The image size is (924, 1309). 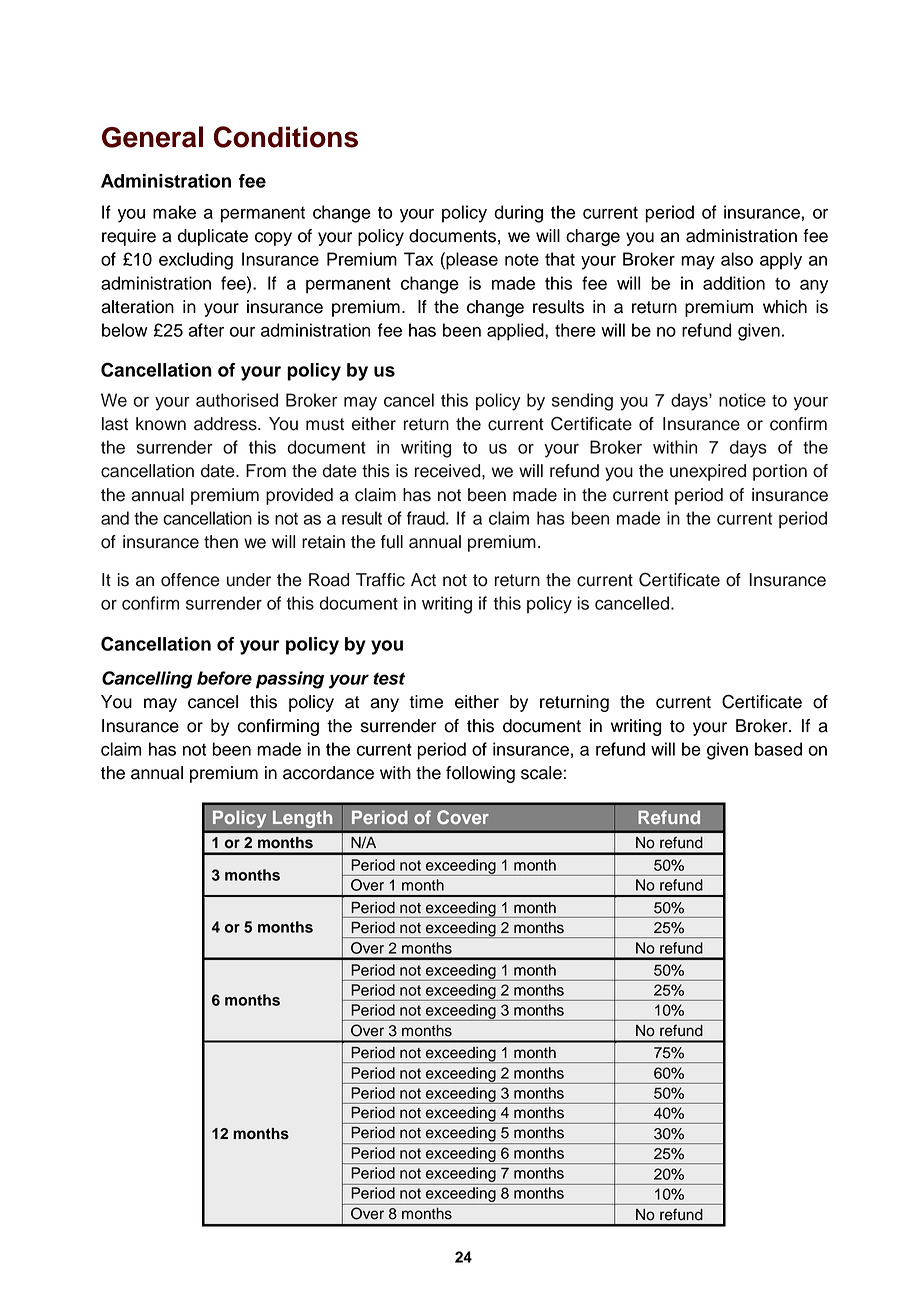 I want to click on unexpired, so click(x=708, y=472).
